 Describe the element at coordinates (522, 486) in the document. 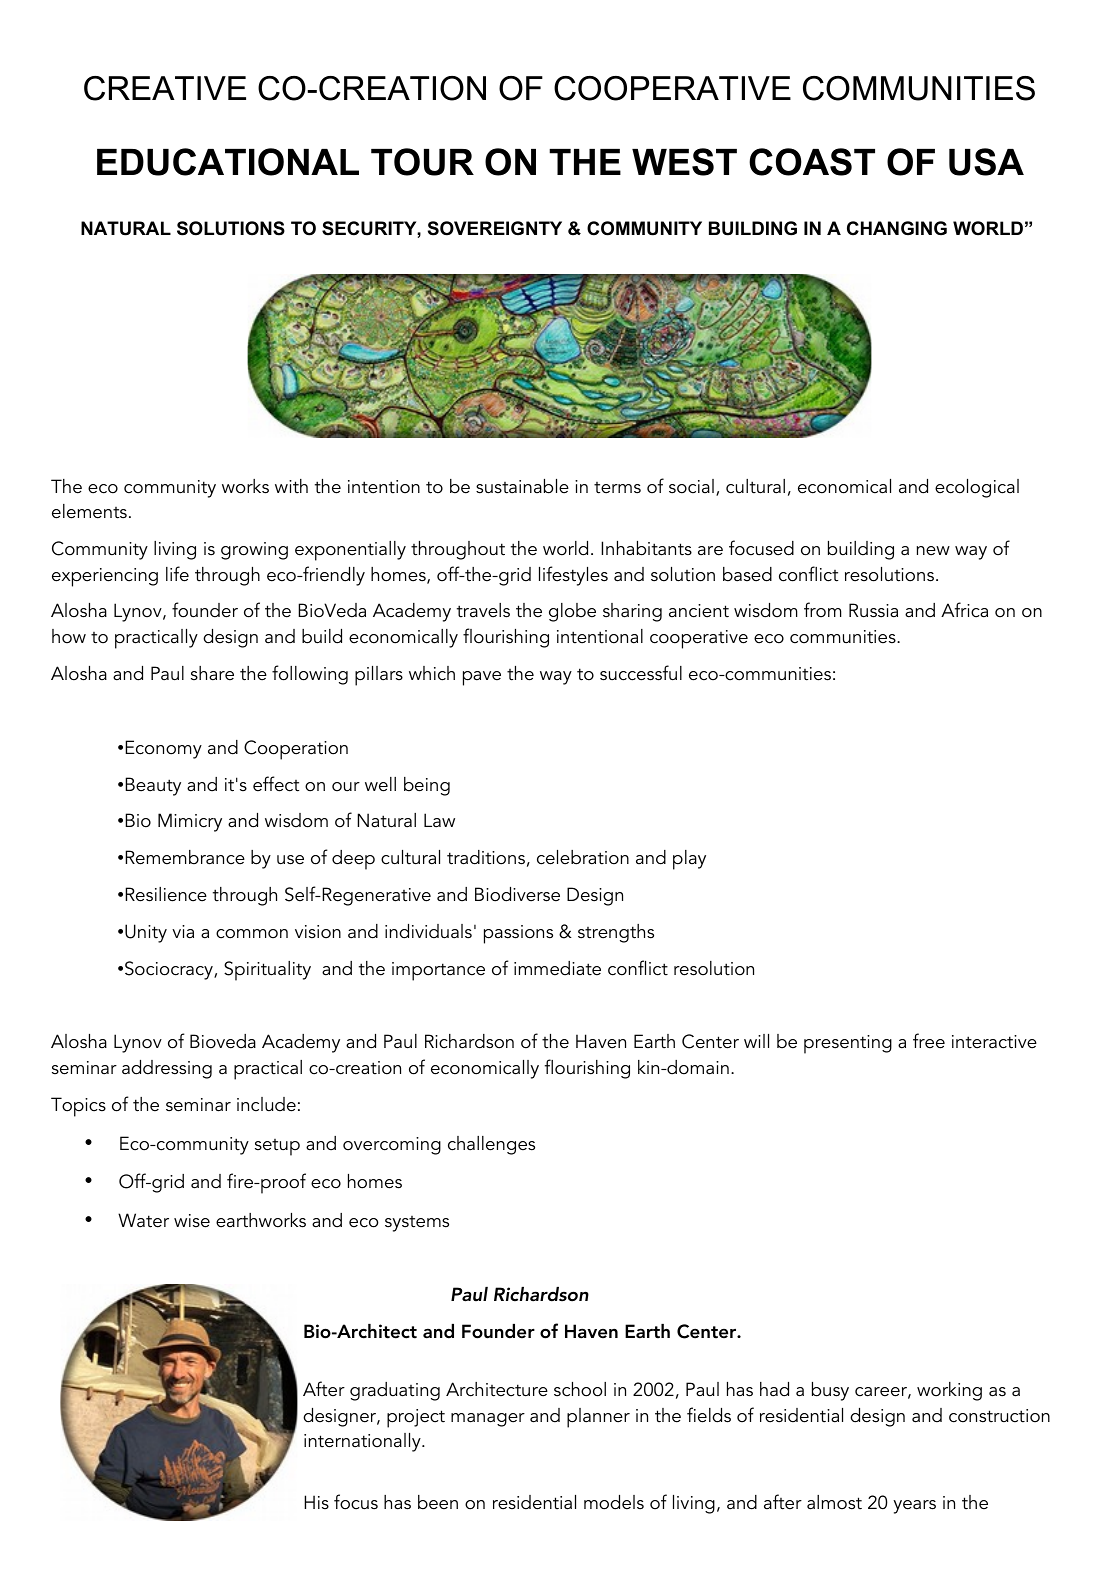

I see `sustainable` at that location.
